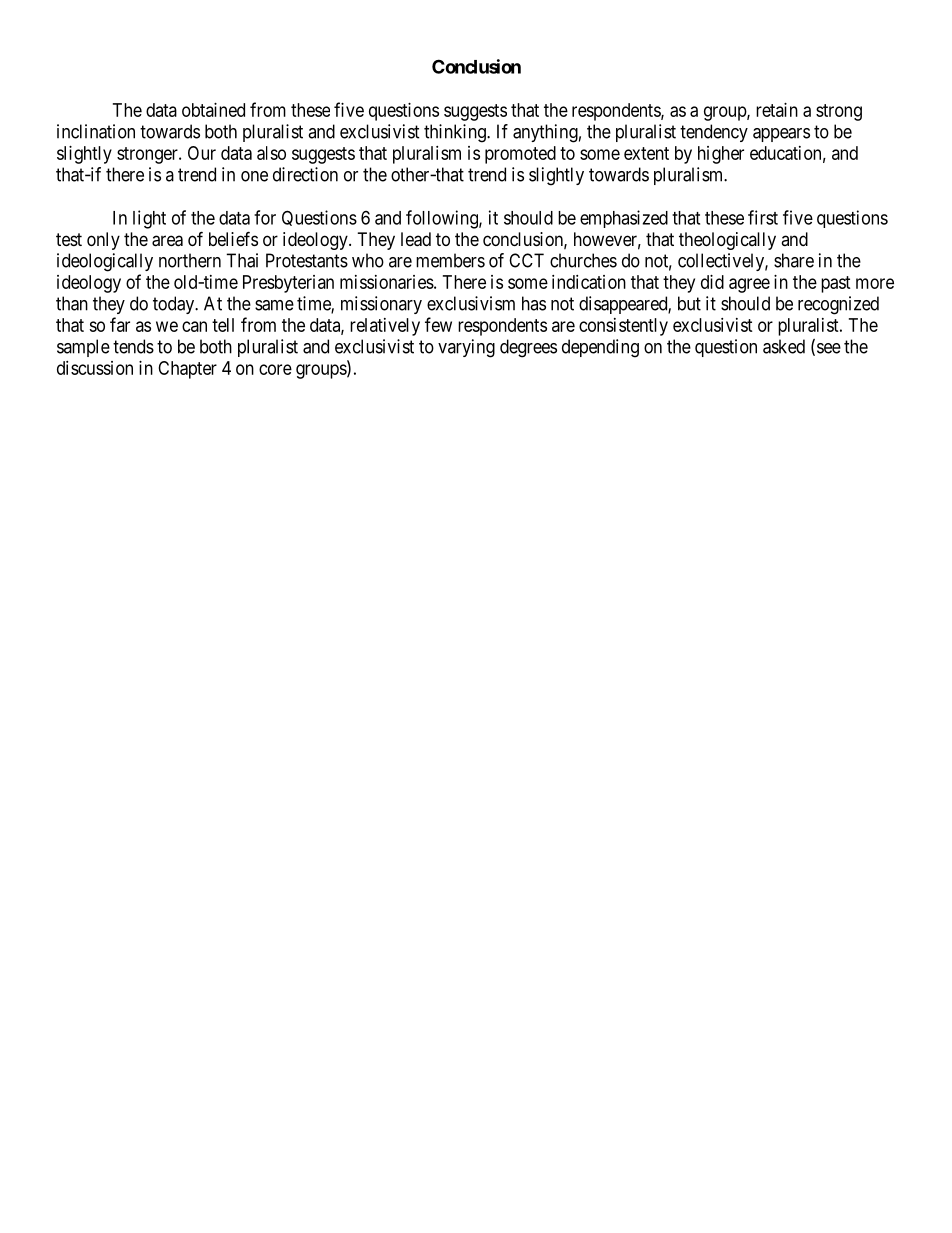 The width and height of the screenshot is (952, 1233). Describe the element at coordinates (416, 239) in the screenshot. I see `lead` at that location.
